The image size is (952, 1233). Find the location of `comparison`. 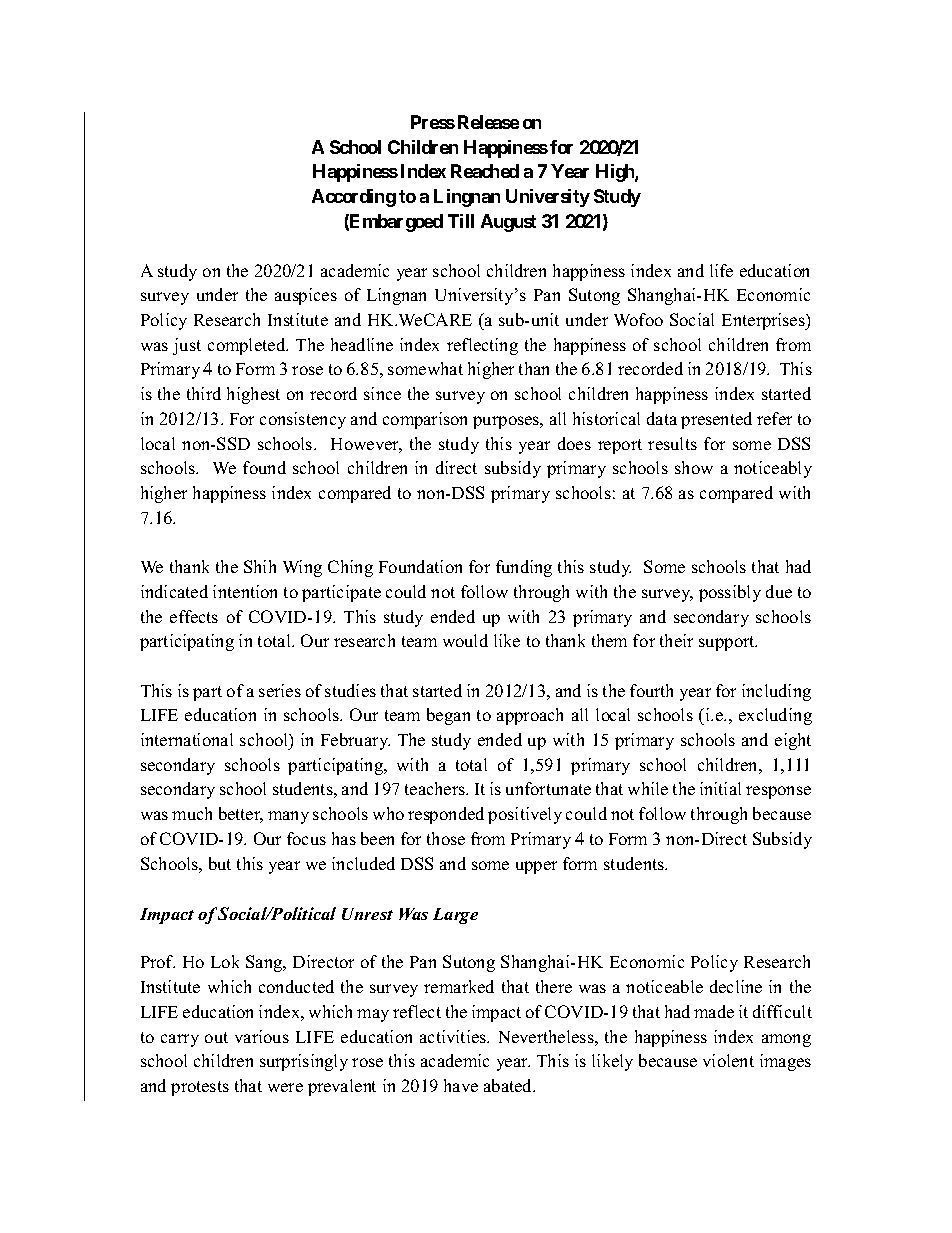

comparison is located at coordinates (425, 420).
